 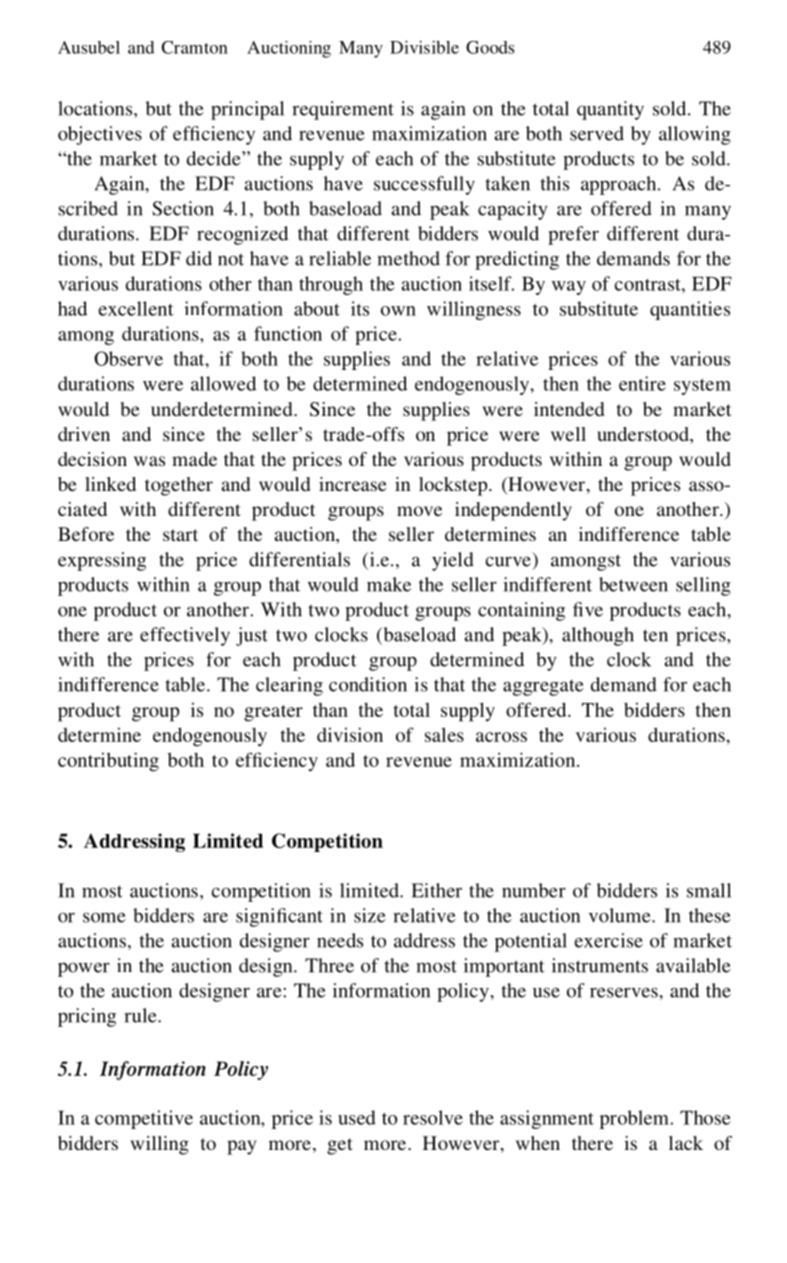 What do you see at coordinates (144, 1119) in the screenshot?
I see `competitive` at bounding box center [144, 1119].
